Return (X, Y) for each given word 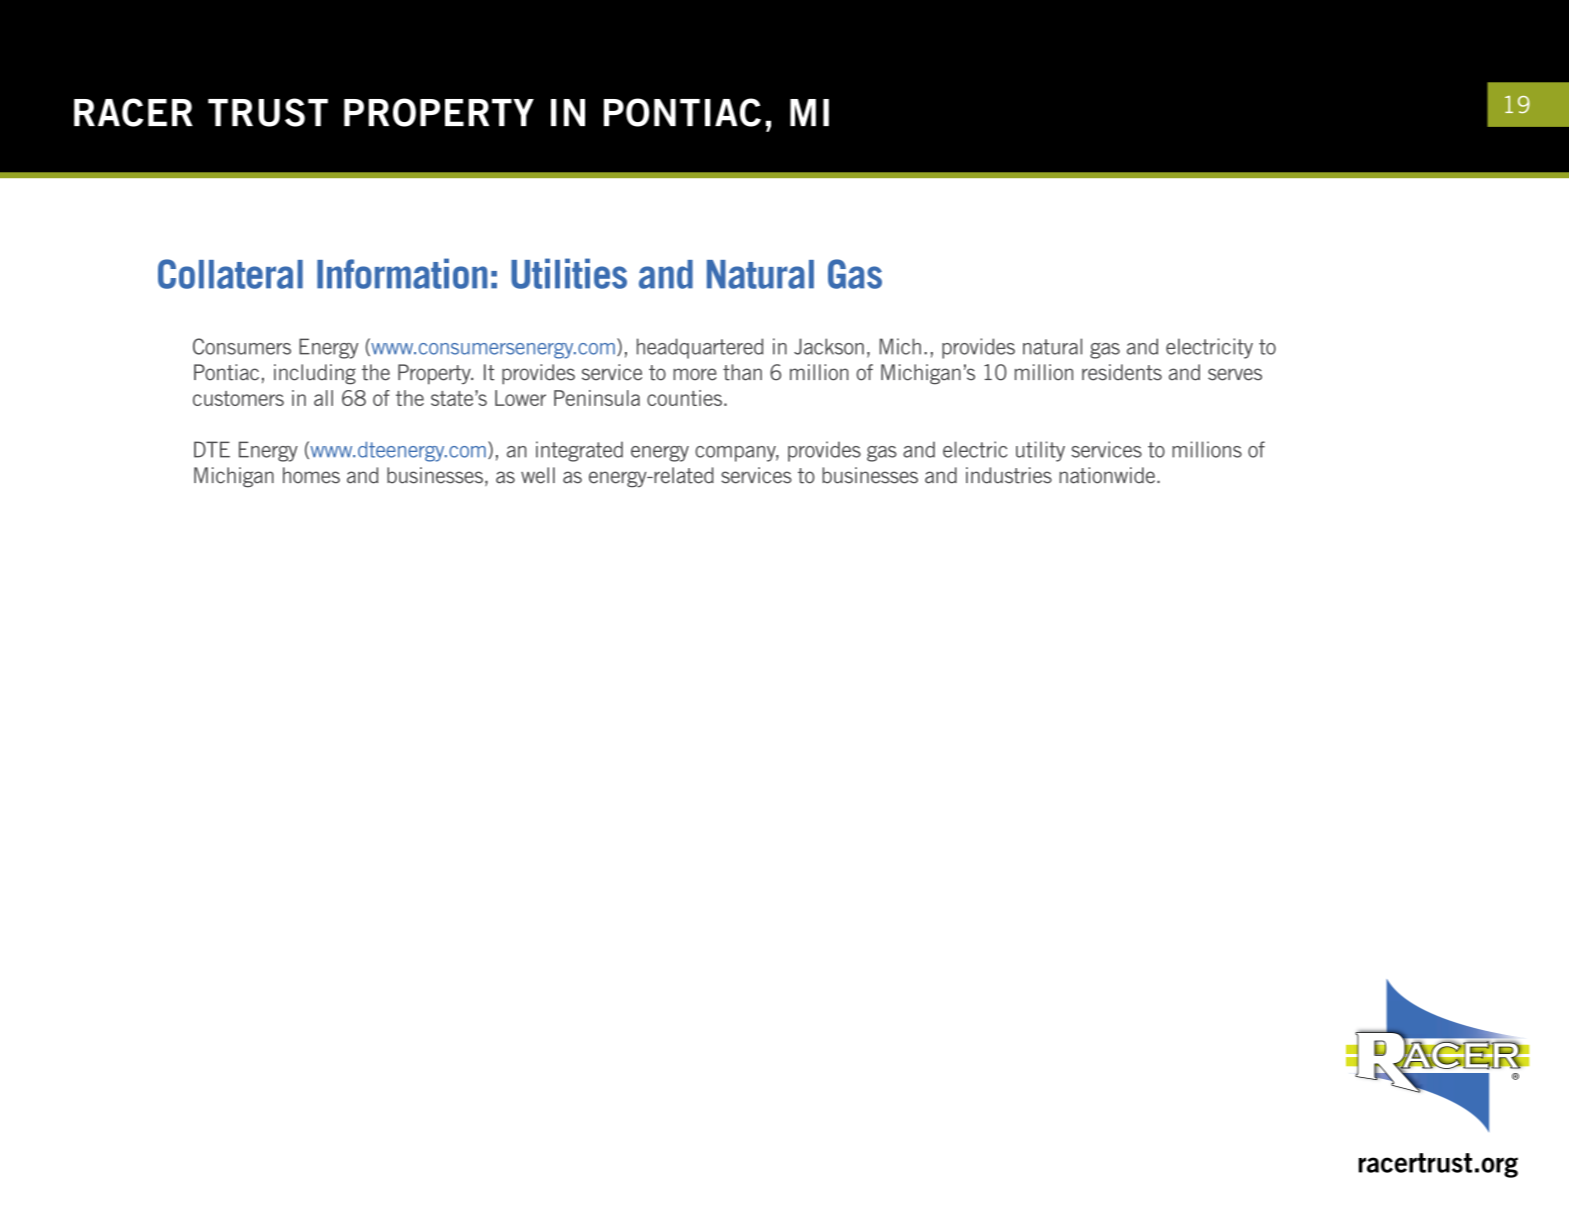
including (315, 374)
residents (1122, 372)
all (323, 398)
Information (402, 273)
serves (1235, 374)
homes (311, 475)
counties (684, 398)
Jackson (829, 346)
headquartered (700, 348)
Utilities (569, 273)
